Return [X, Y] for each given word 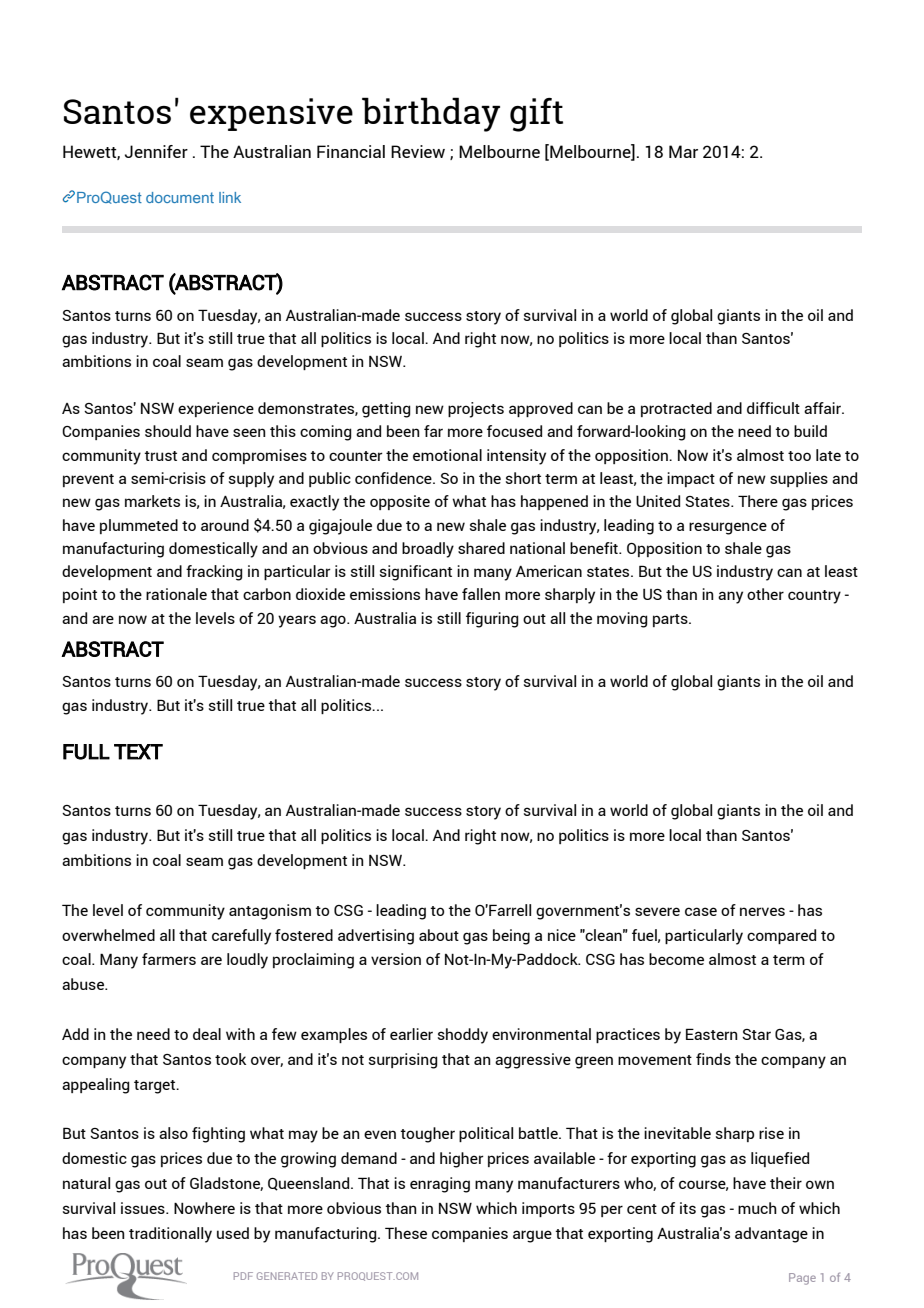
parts [671, 620]
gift [536, 115]
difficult [773, 408]
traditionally [170, 1235]
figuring [492, 620]
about [439, 935]
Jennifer [156, 151]
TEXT [138, 752]
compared [781, 936]
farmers [169, 959]
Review [418, 151]
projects [476, 410]
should [168, 431]
